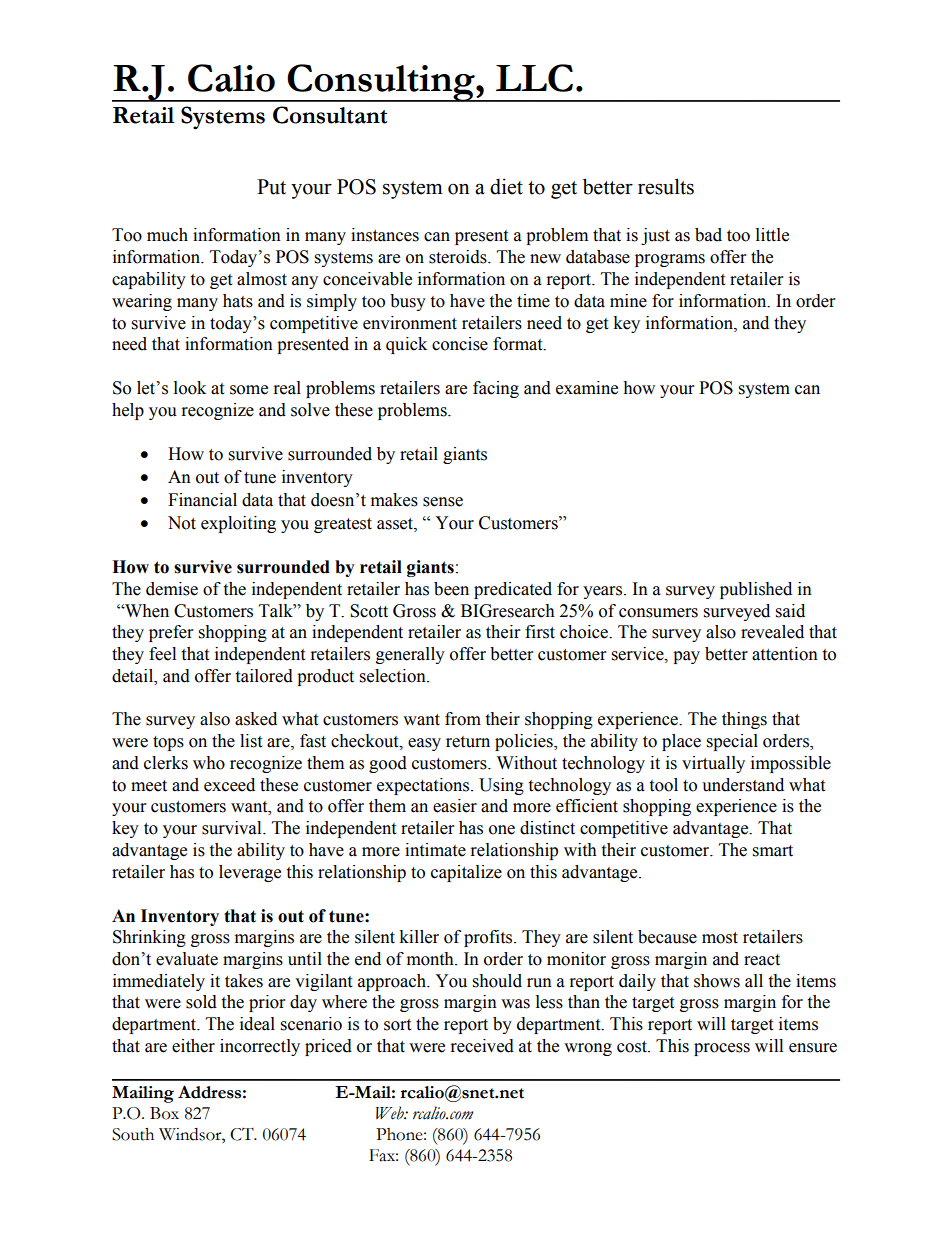 The width and height of the page is (952, 1233). What do you see at coordinates (451, 589) in the page?
I see `been` at bounding box center [451, 589].
